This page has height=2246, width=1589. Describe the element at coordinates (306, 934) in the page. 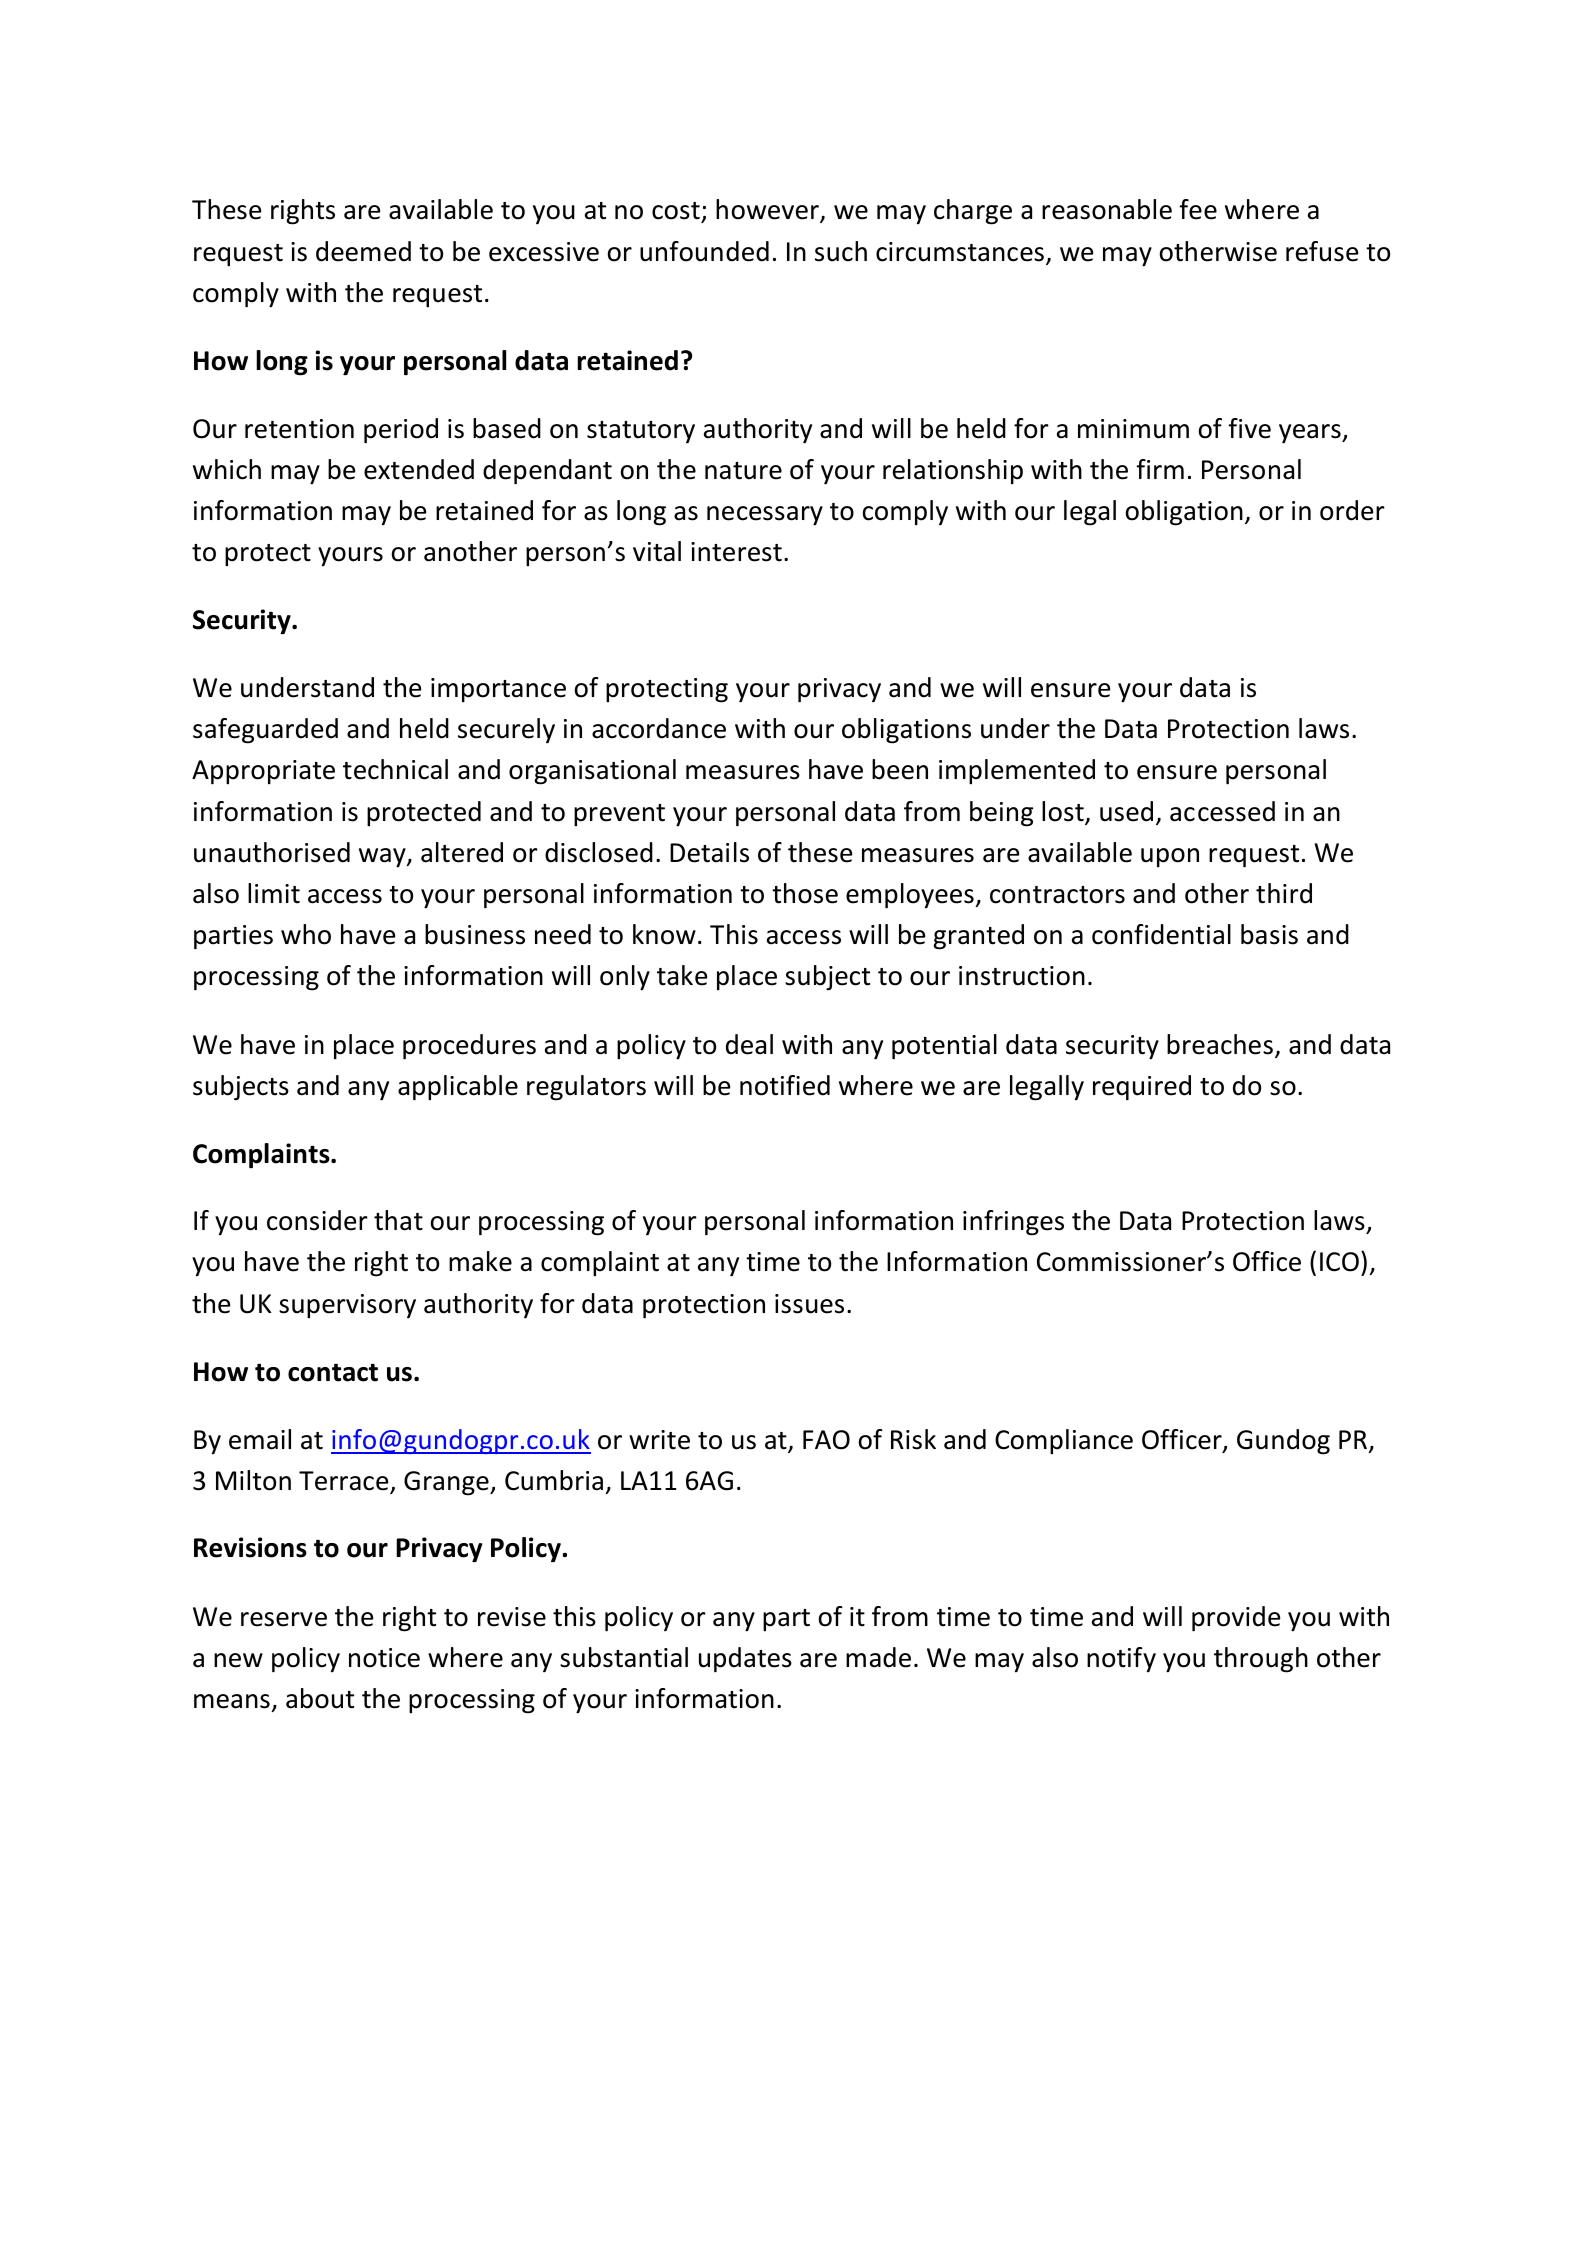

I see `who` at that location.
